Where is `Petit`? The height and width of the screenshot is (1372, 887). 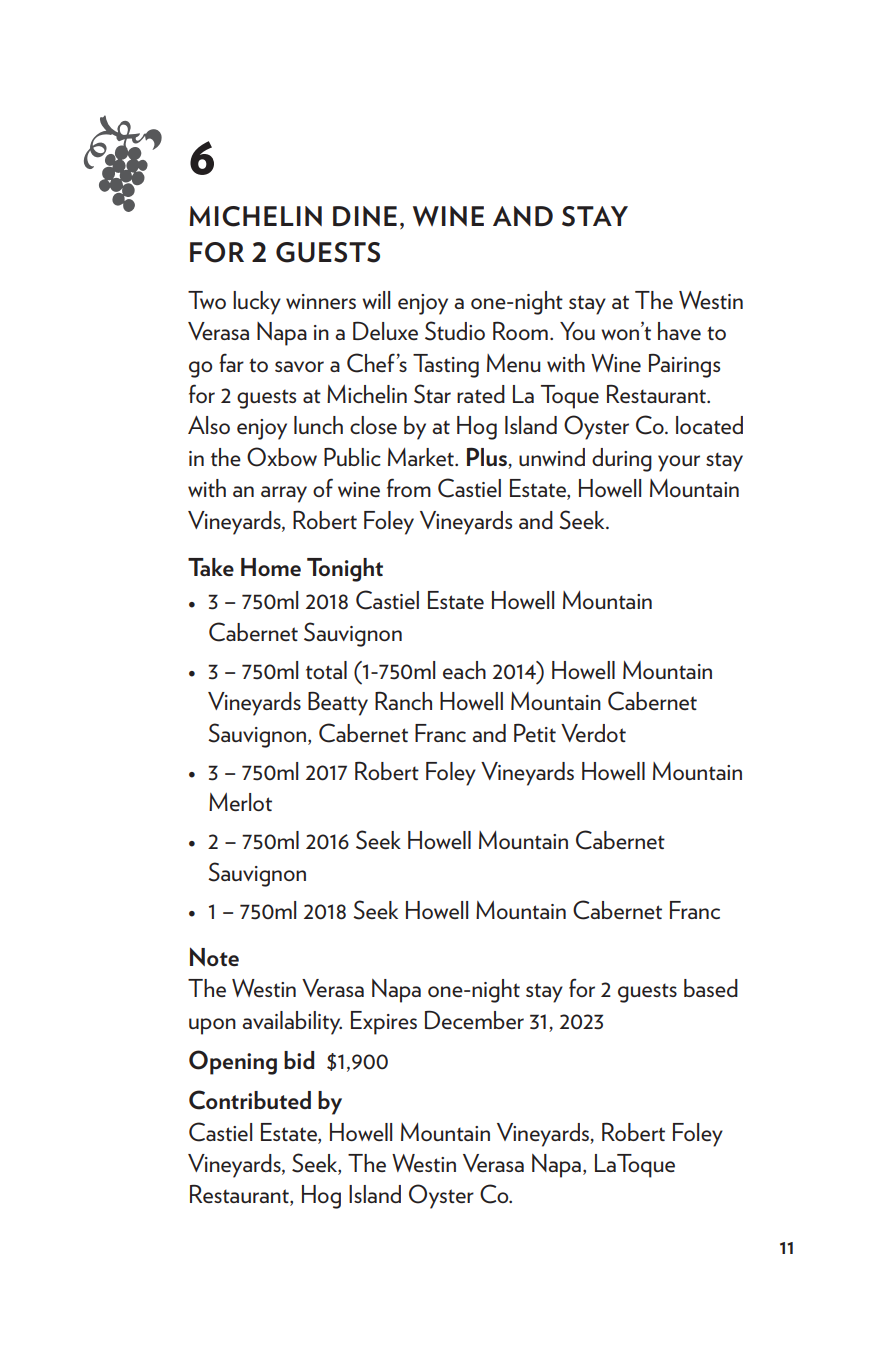
Petit is located at coordinates (535, 733).
